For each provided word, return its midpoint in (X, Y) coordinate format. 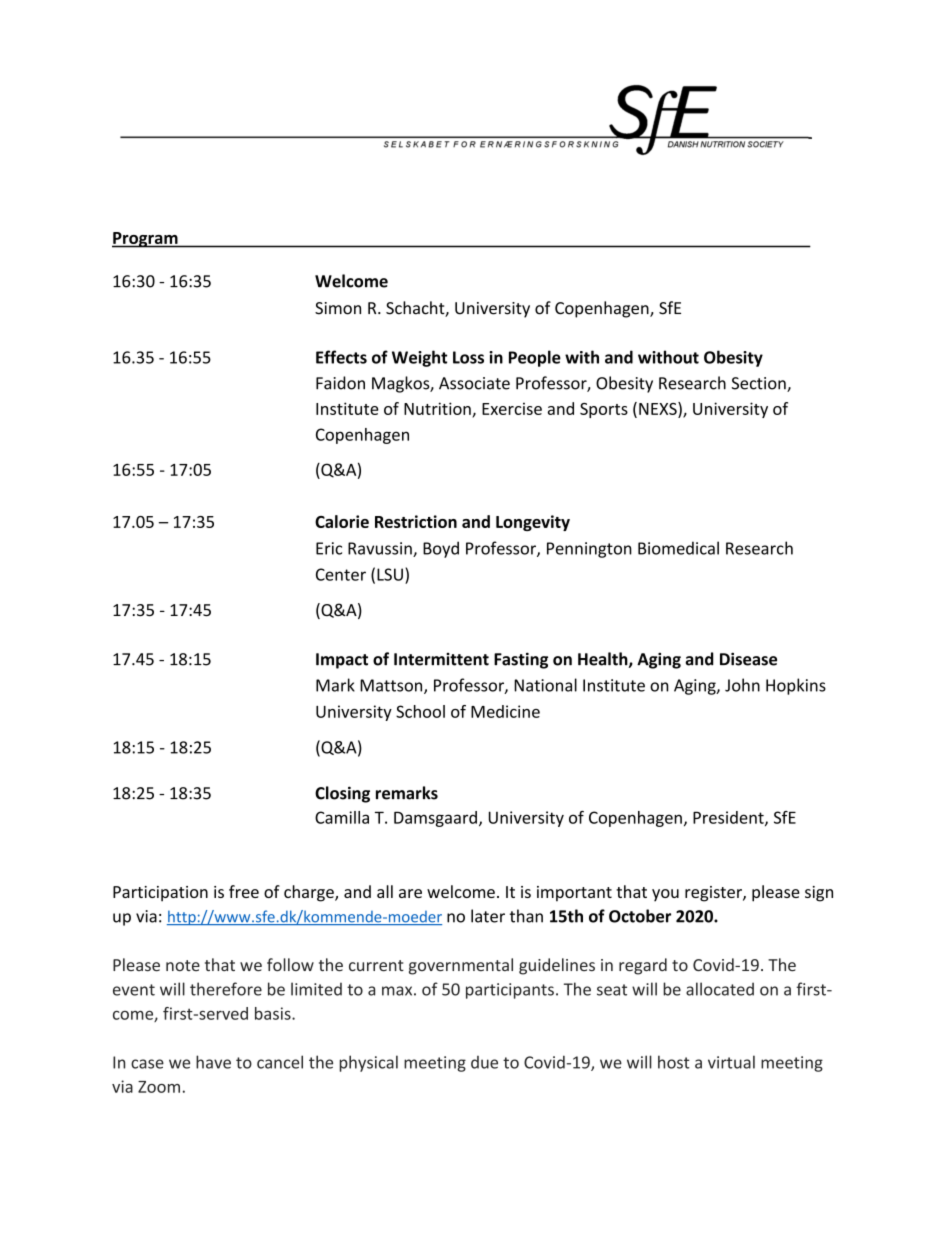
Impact (342, 661)
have (213, 1062)
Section (760, 384)
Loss (468, 357)
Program (146, 240)
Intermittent (441, 659)
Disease (748, 659)
